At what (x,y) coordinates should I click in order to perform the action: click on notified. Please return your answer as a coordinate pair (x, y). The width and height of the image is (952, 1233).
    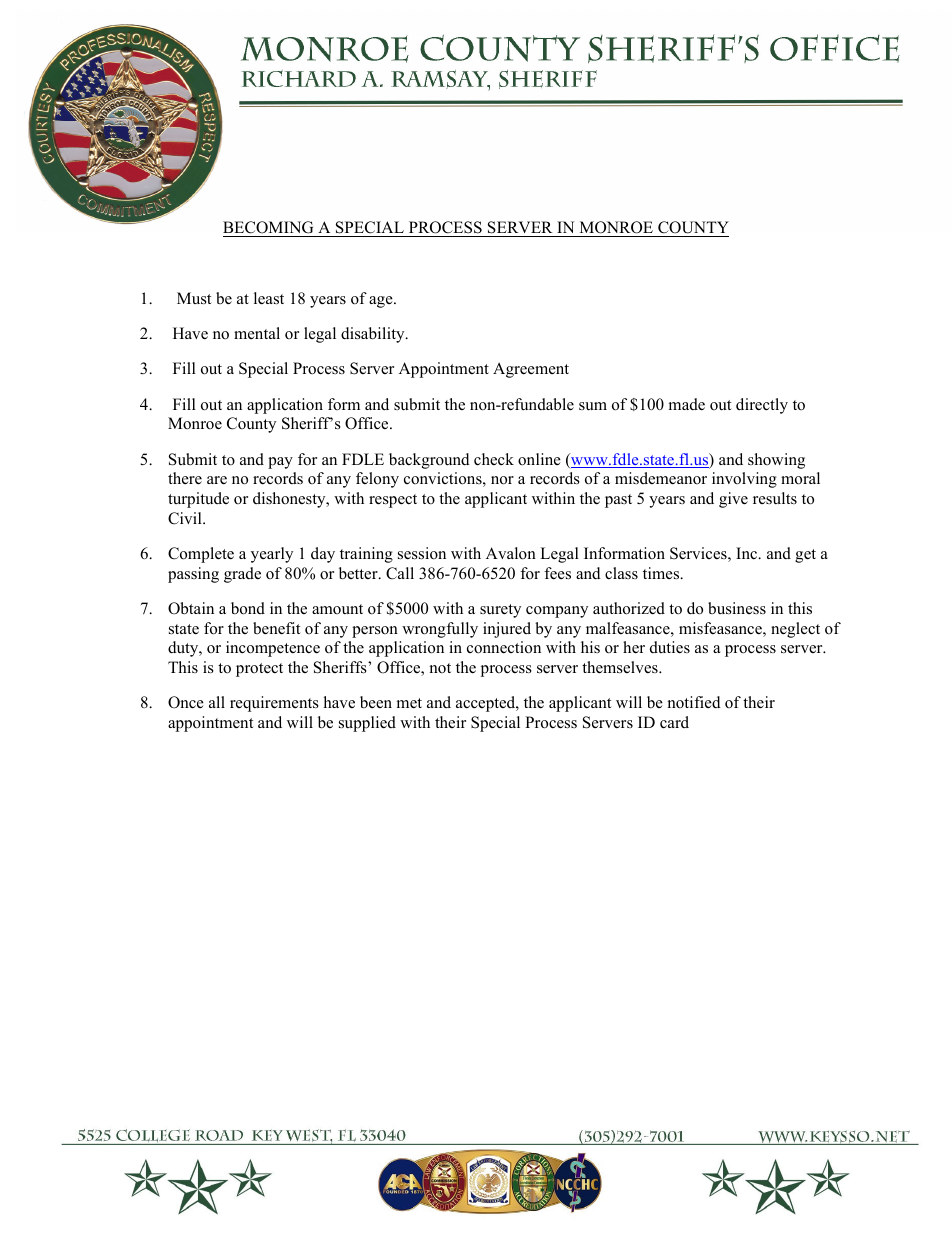
    Looking at the image, I should click on (694, 702).
